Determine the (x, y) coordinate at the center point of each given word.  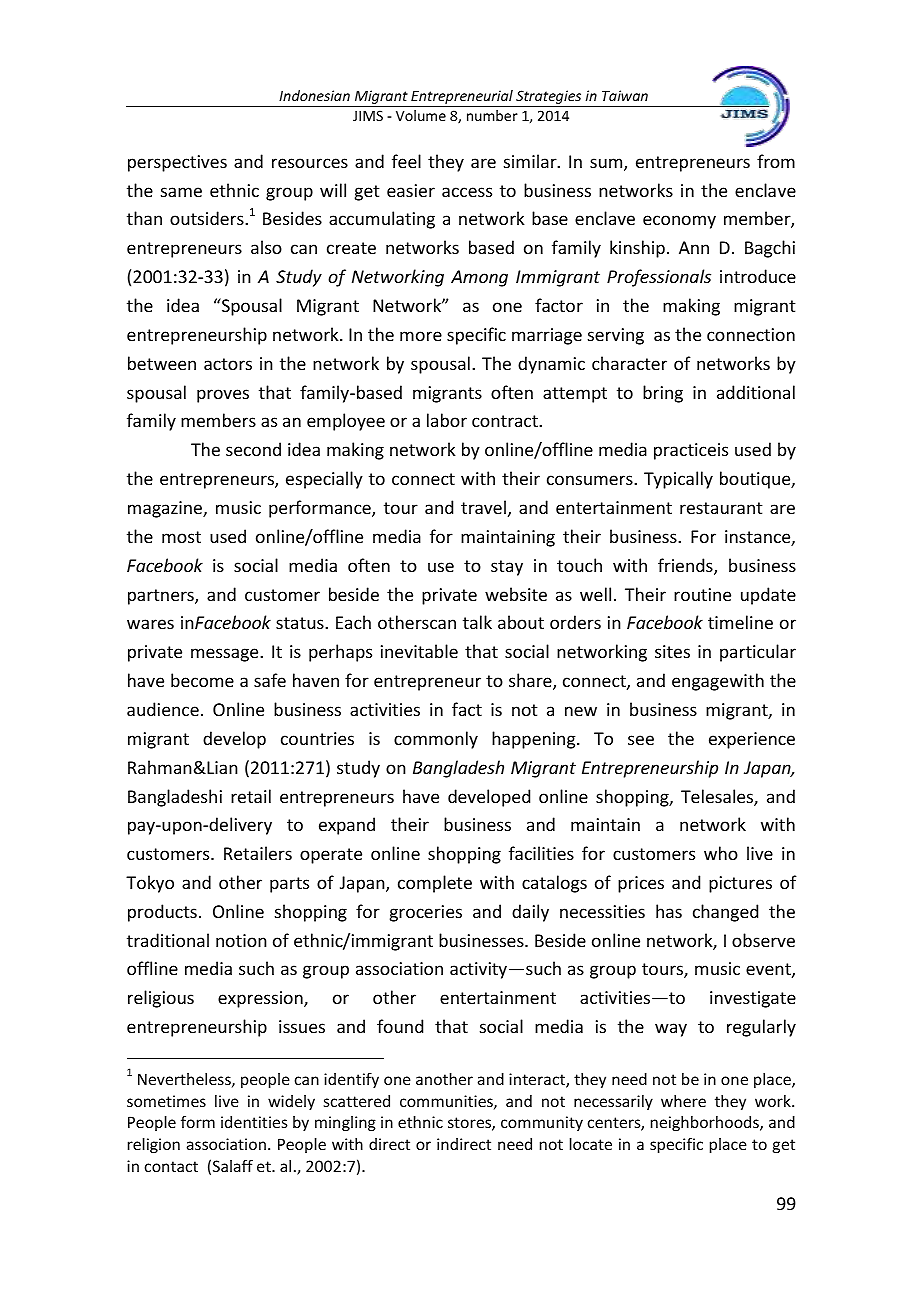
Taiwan (625, 95)
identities (254, 1122)
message (226, 655)
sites (672, 651)
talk (477, 622)
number (492, 115)
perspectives (177, 163)
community (542, 1123)
